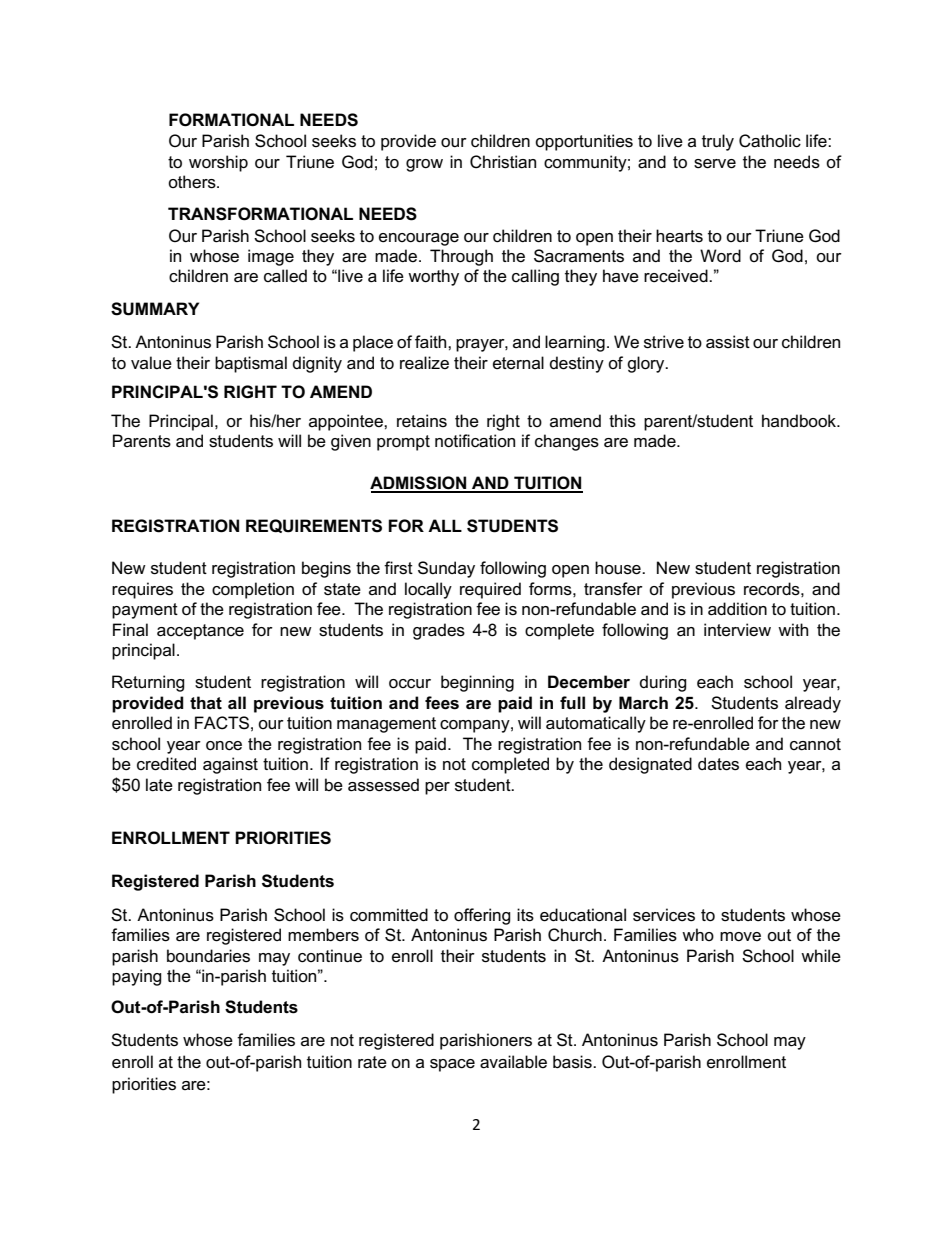  What do you see at coordinates (715, 164) in the page?
I see `serve` at bounding box center [715, 164].
